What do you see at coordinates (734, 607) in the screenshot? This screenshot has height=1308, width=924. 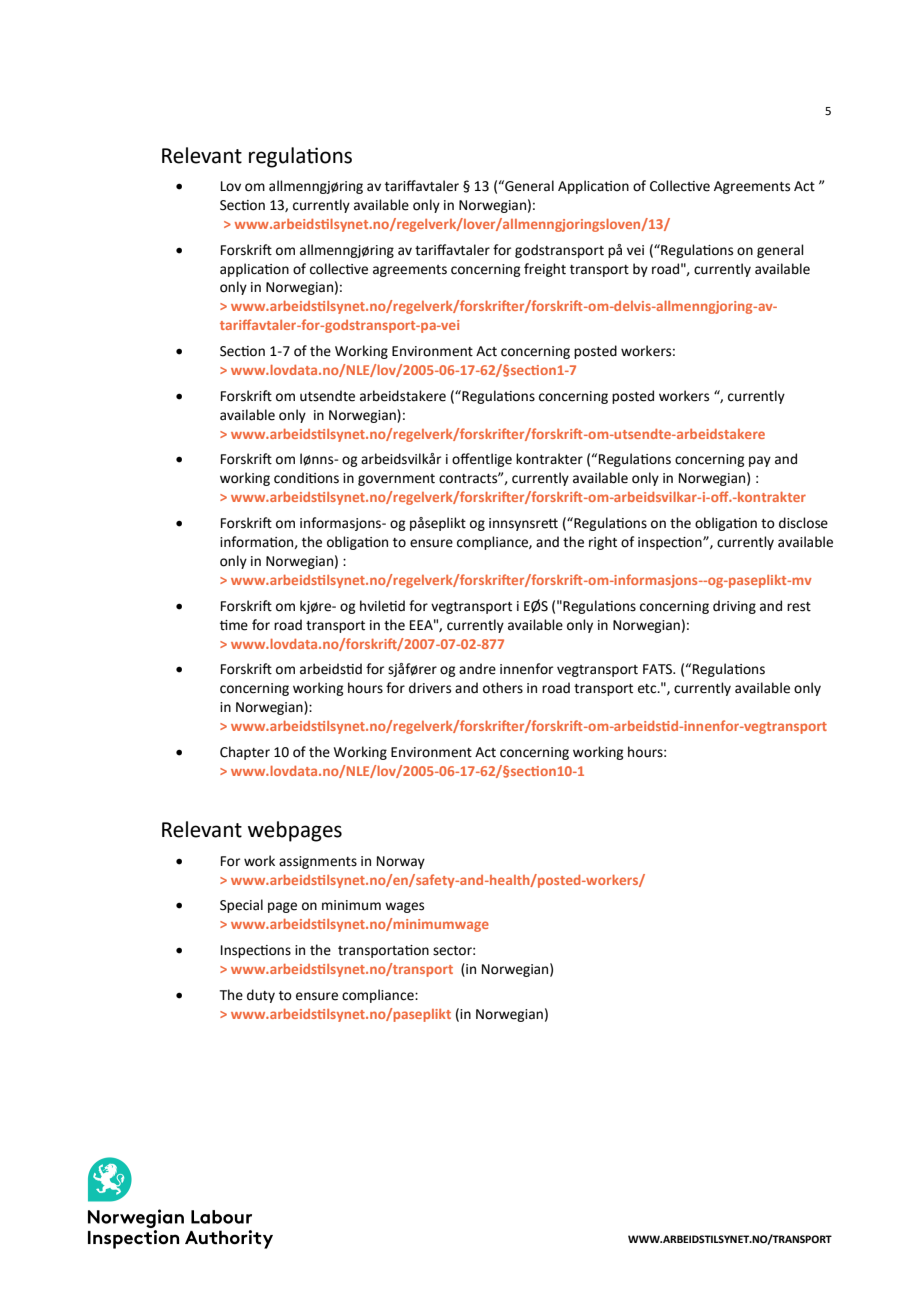 I see `driving` at bounding box center [734, 607].
